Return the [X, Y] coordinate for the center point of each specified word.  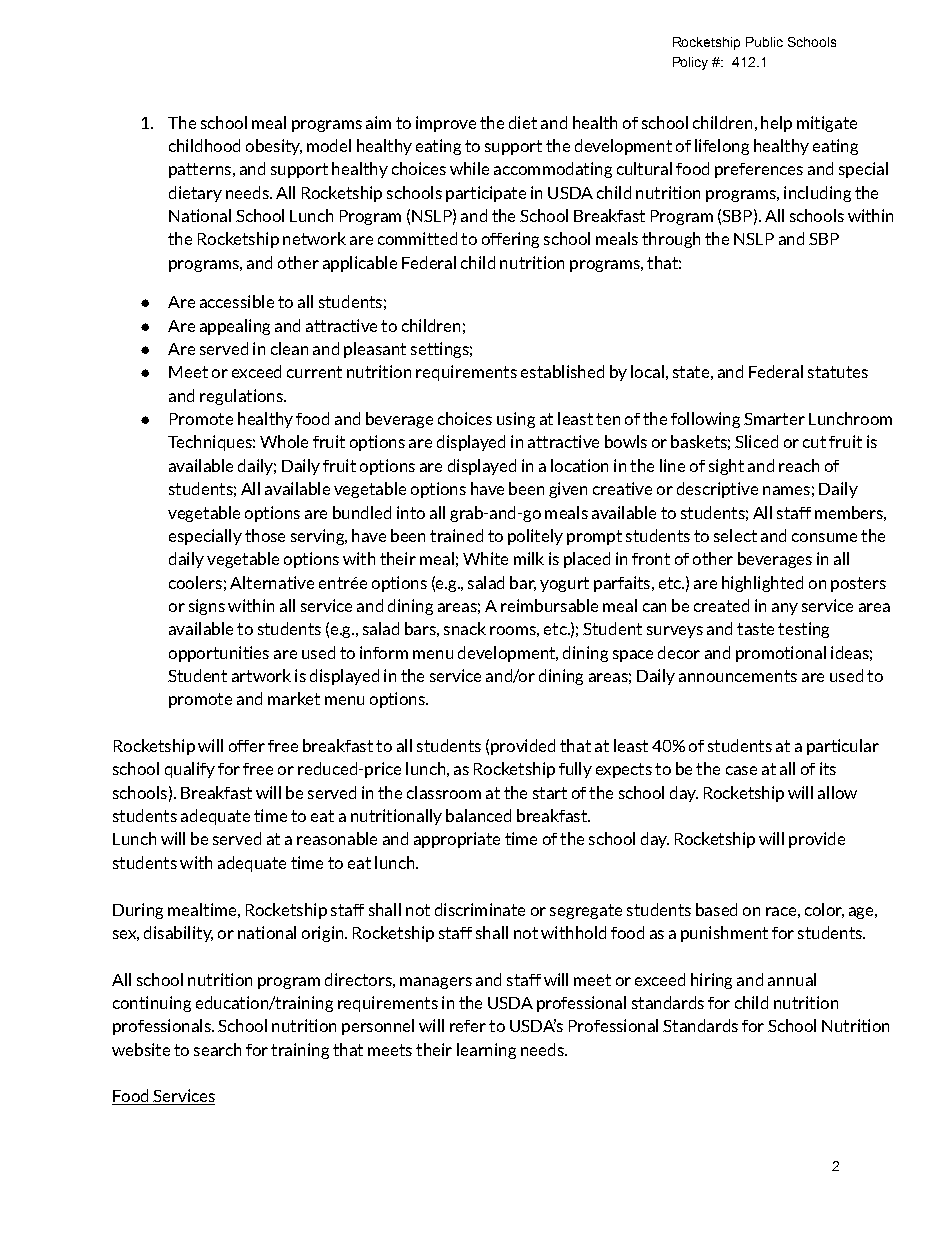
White [485, 558]
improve [446, 124]
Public [764, 42]
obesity [274, 147]
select [735, 535]
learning [486, 1051]
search [217, 1049]
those [265, 535]
